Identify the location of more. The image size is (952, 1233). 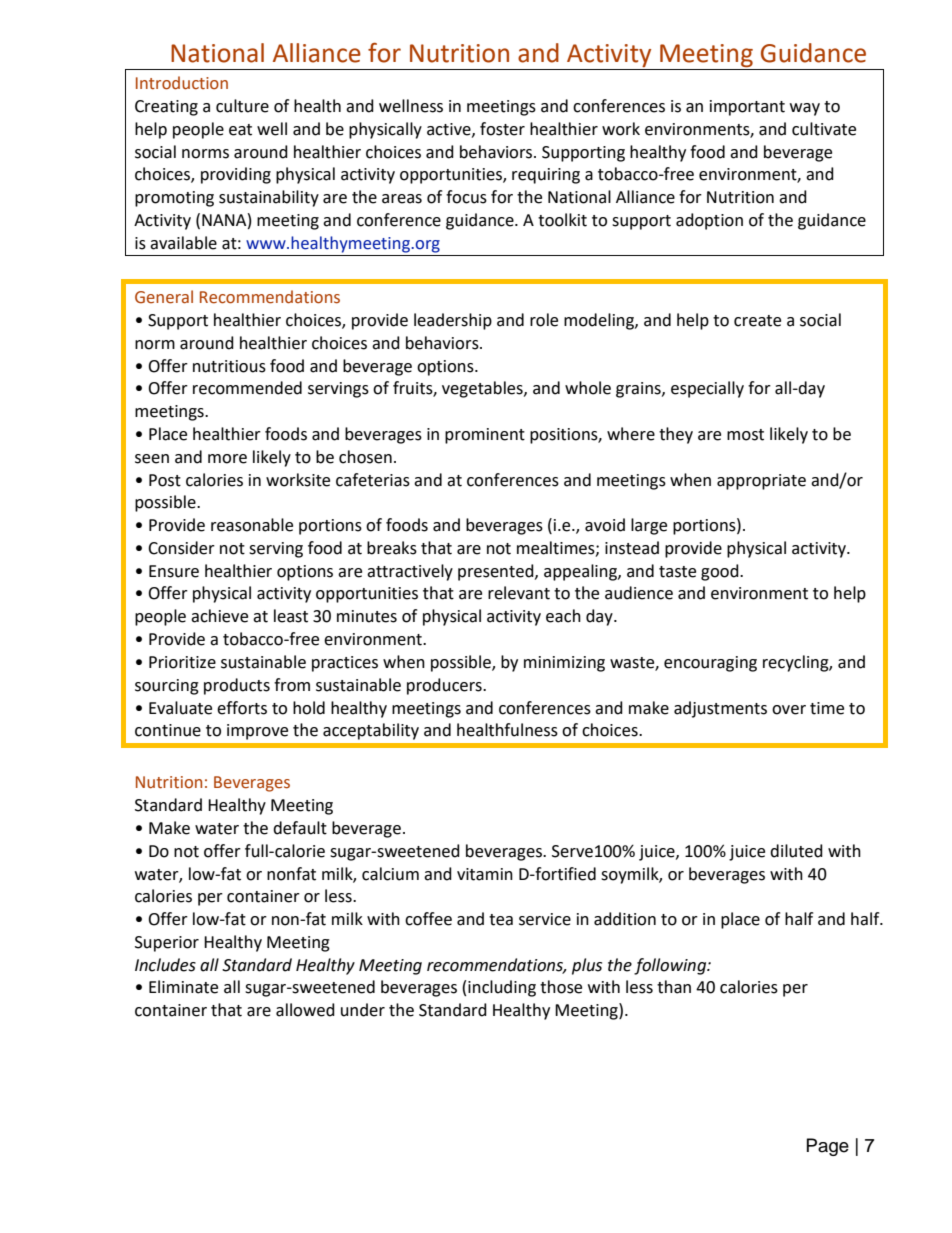
(227, 459).
